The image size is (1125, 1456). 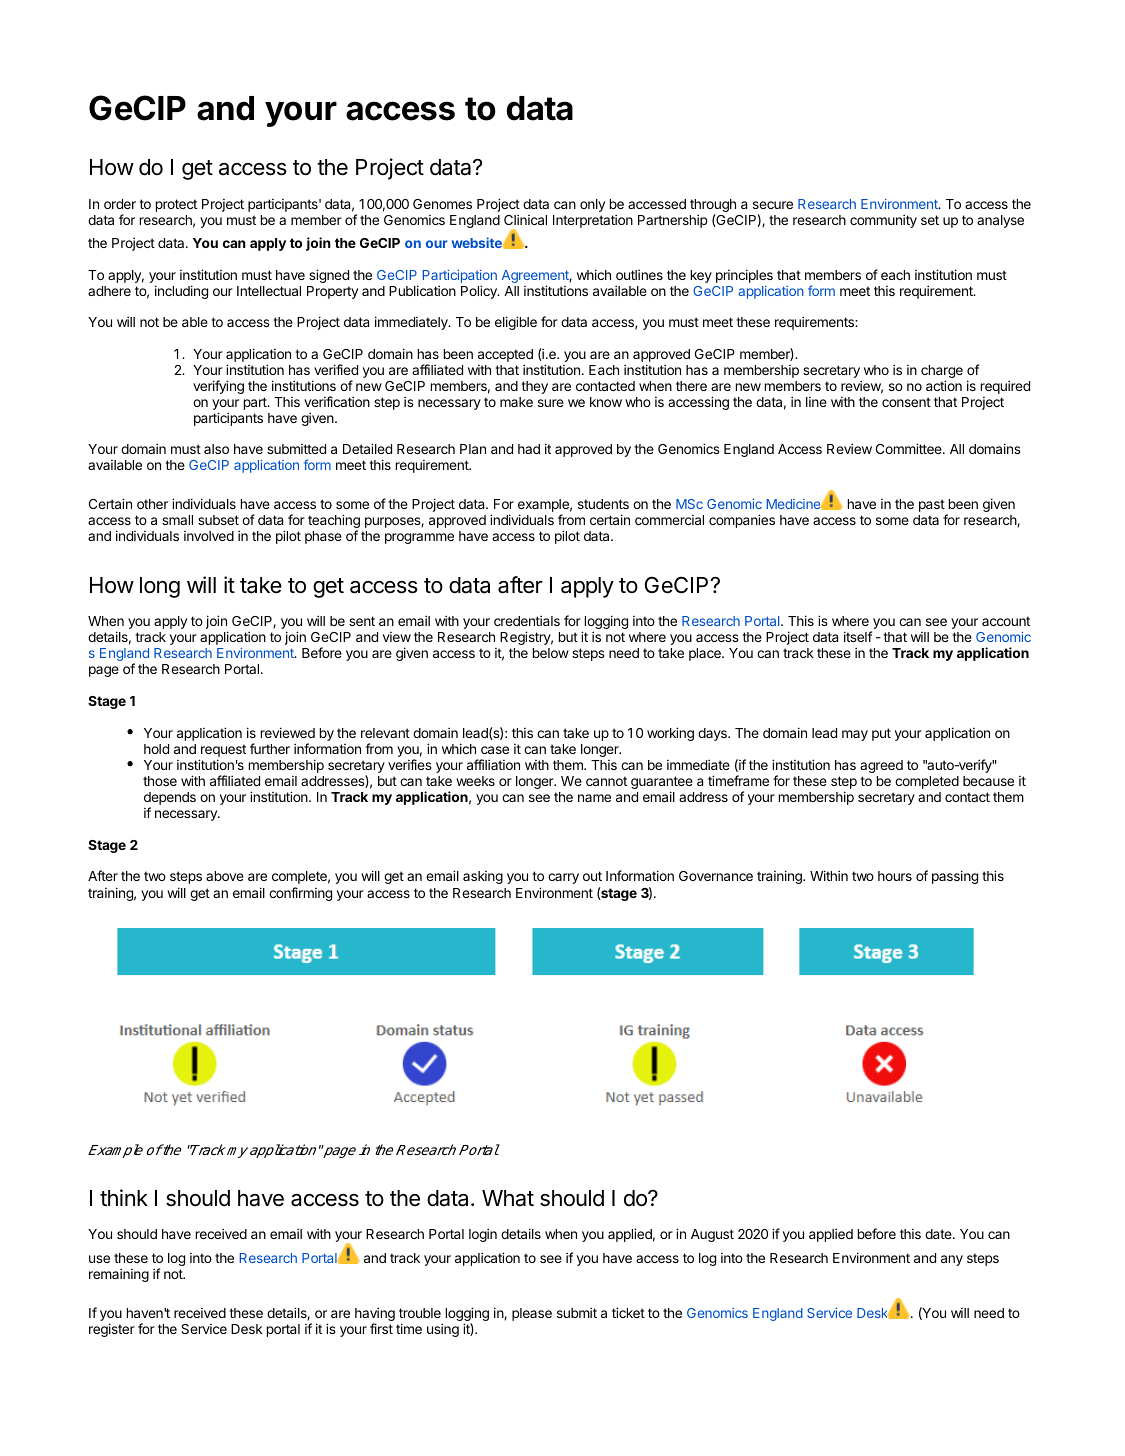 What do you see at coordinates (119, 1275) in the page?
I see `remaining` at bounding box center [119, 1275].
